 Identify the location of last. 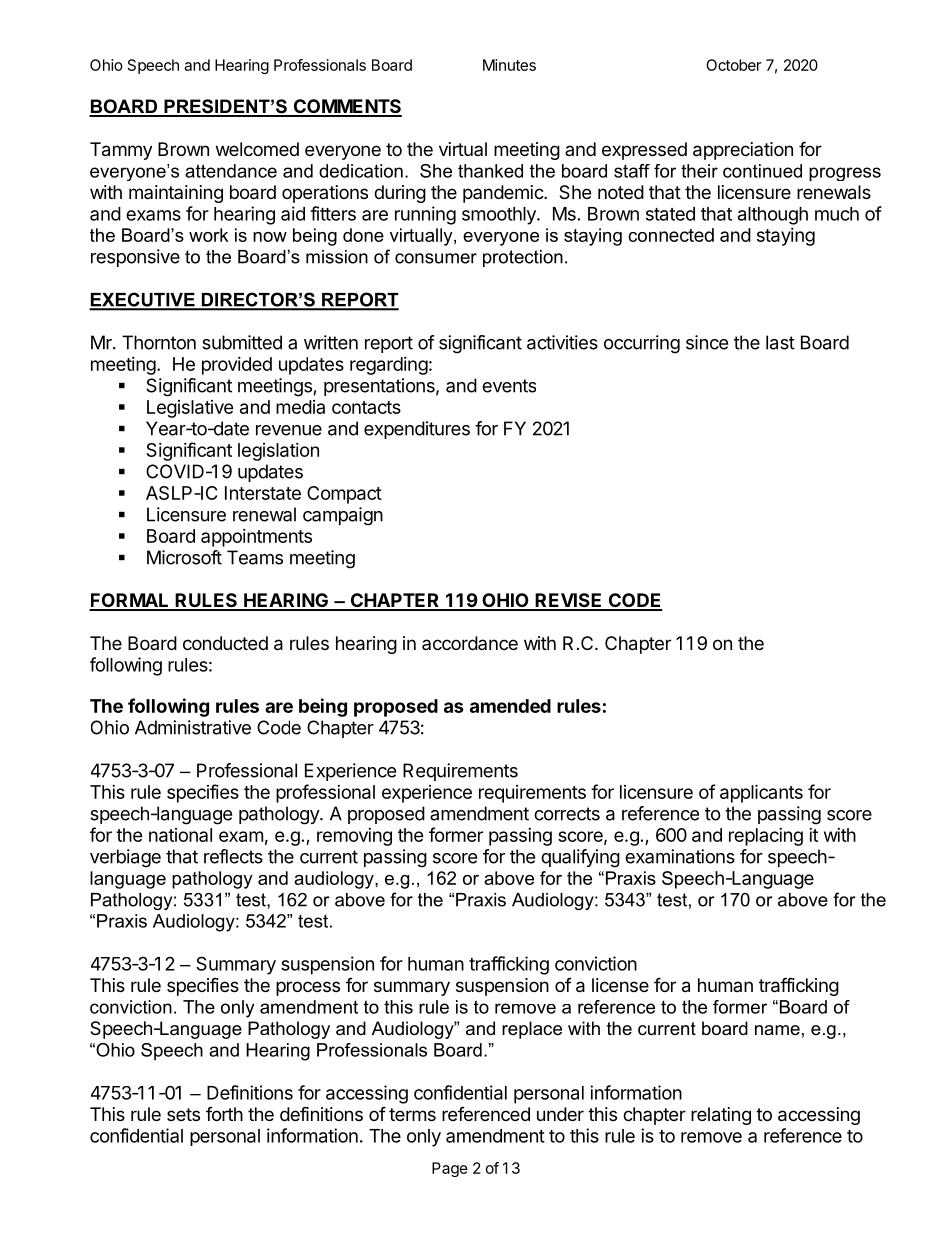
(780, 342).
